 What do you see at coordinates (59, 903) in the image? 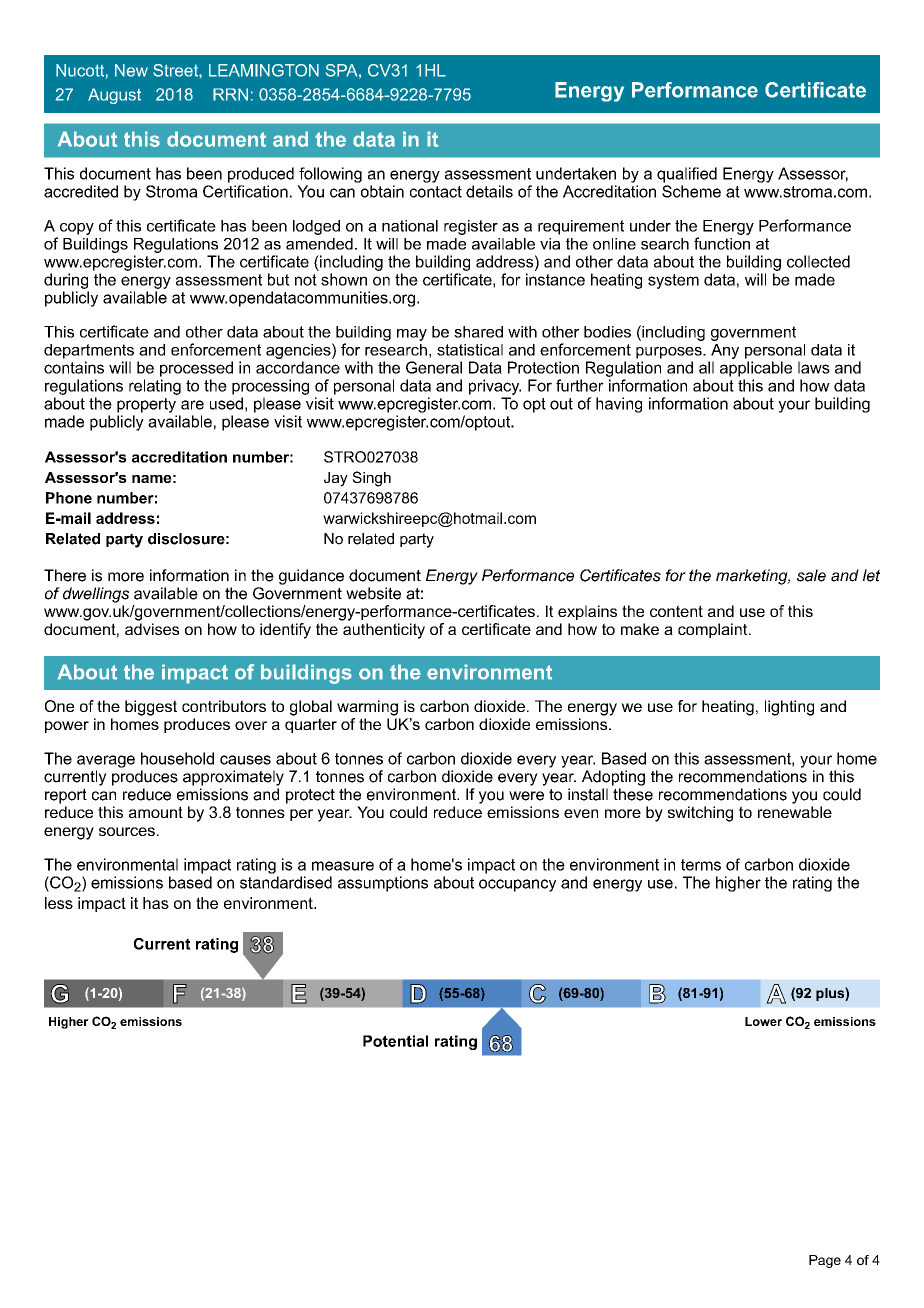
I see `less` at bounding box center [59, 903].
